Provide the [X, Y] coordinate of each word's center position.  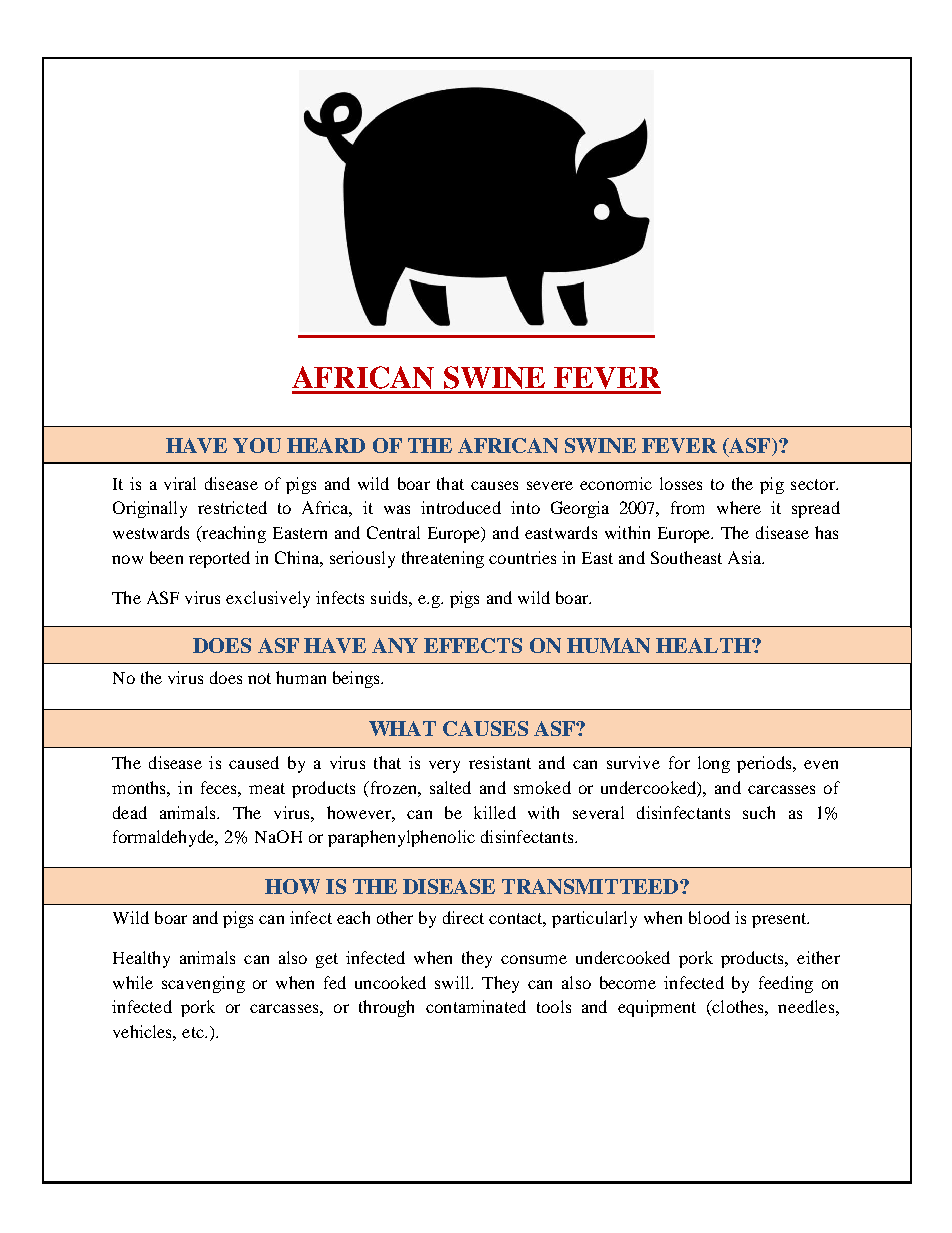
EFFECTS [473, 645]
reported [219, 559]
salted [450, 787]
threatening [443, 559]
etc [194, 1032]
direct [463, 917]
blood [709, 917]
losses [681, 483]
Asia [746, 557]
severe [550, 485]
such [759, 812]
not [259, 678]
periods [765, 764]
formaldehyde [165, 838]
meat [267, 788]
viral [180, 483]
